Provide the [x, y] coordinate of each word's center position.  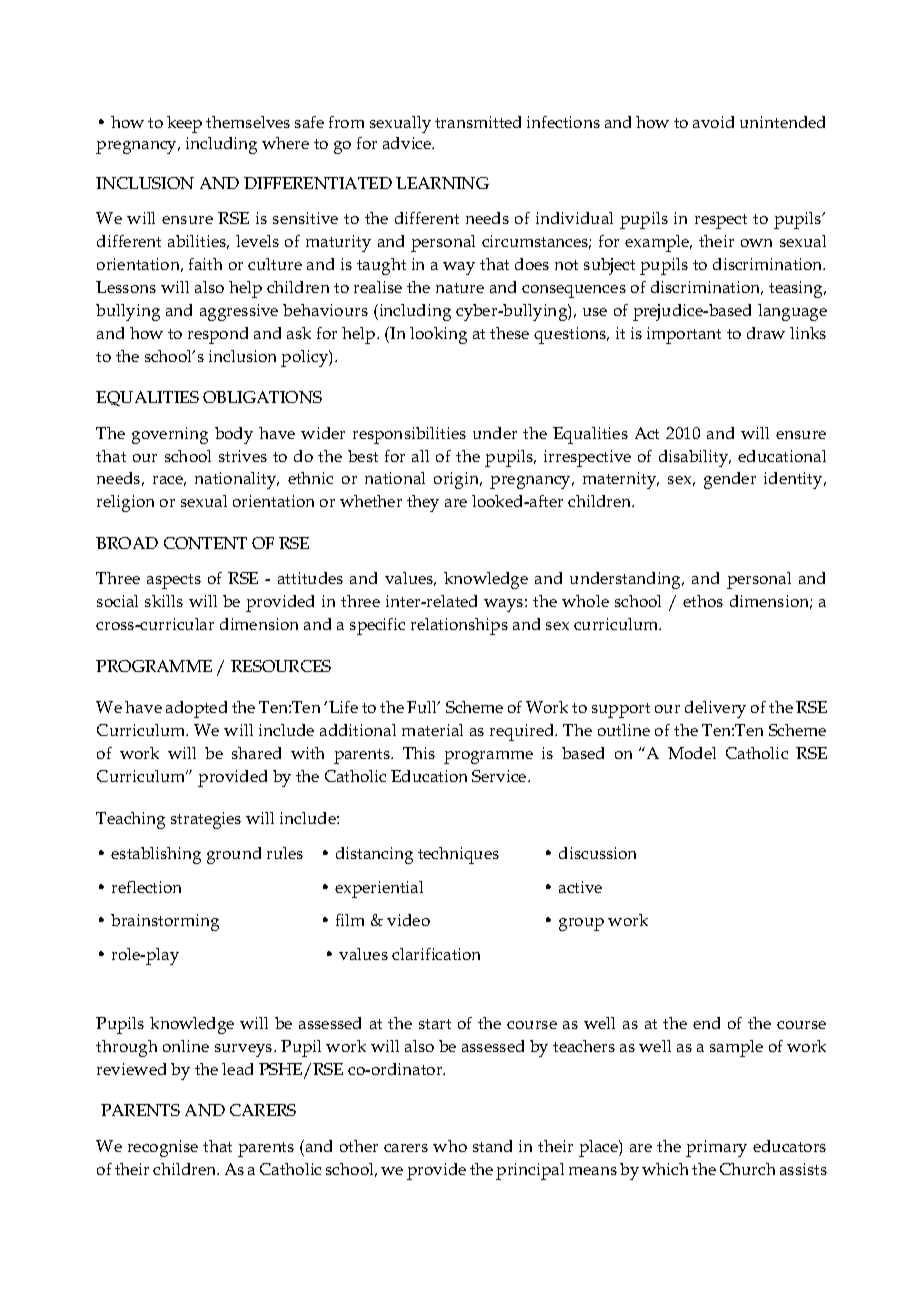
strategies [206, 820]
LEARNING [442, 183]
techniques [458, 855]
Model [692, 753]
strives [243, 456]
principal [530, 1171]
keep [184, 124]
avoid [713, 122]
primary [716, 1148]
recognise [163, 1148]
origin [458, 480]
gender [730, 480]
